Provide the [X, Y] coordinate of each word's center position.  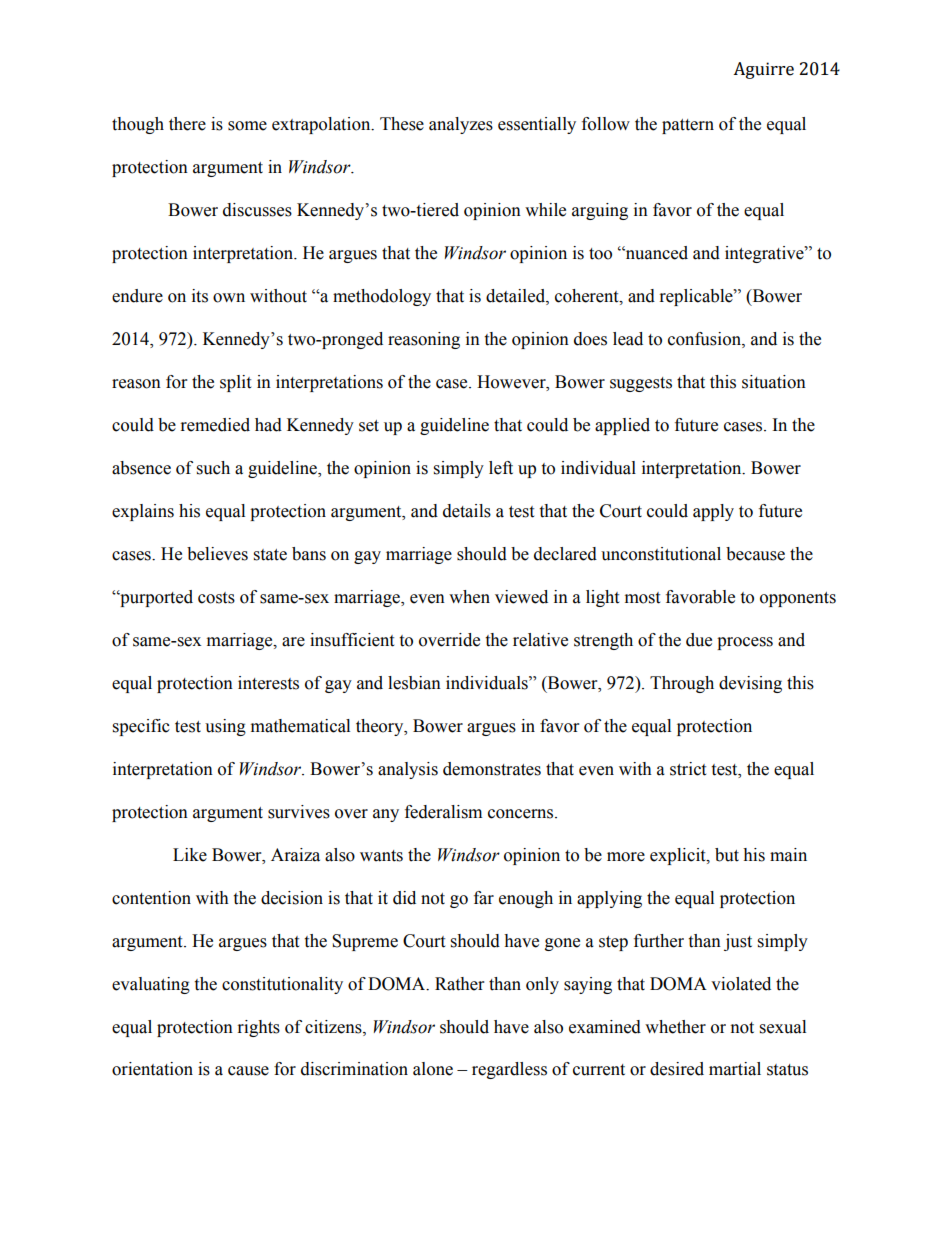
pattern [688, 126]
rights [259, 1028]
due [699, 640]
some [247, 126]
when [469, 597]
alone [433, 1069]
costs [216, 598]
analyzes [461, 125]
